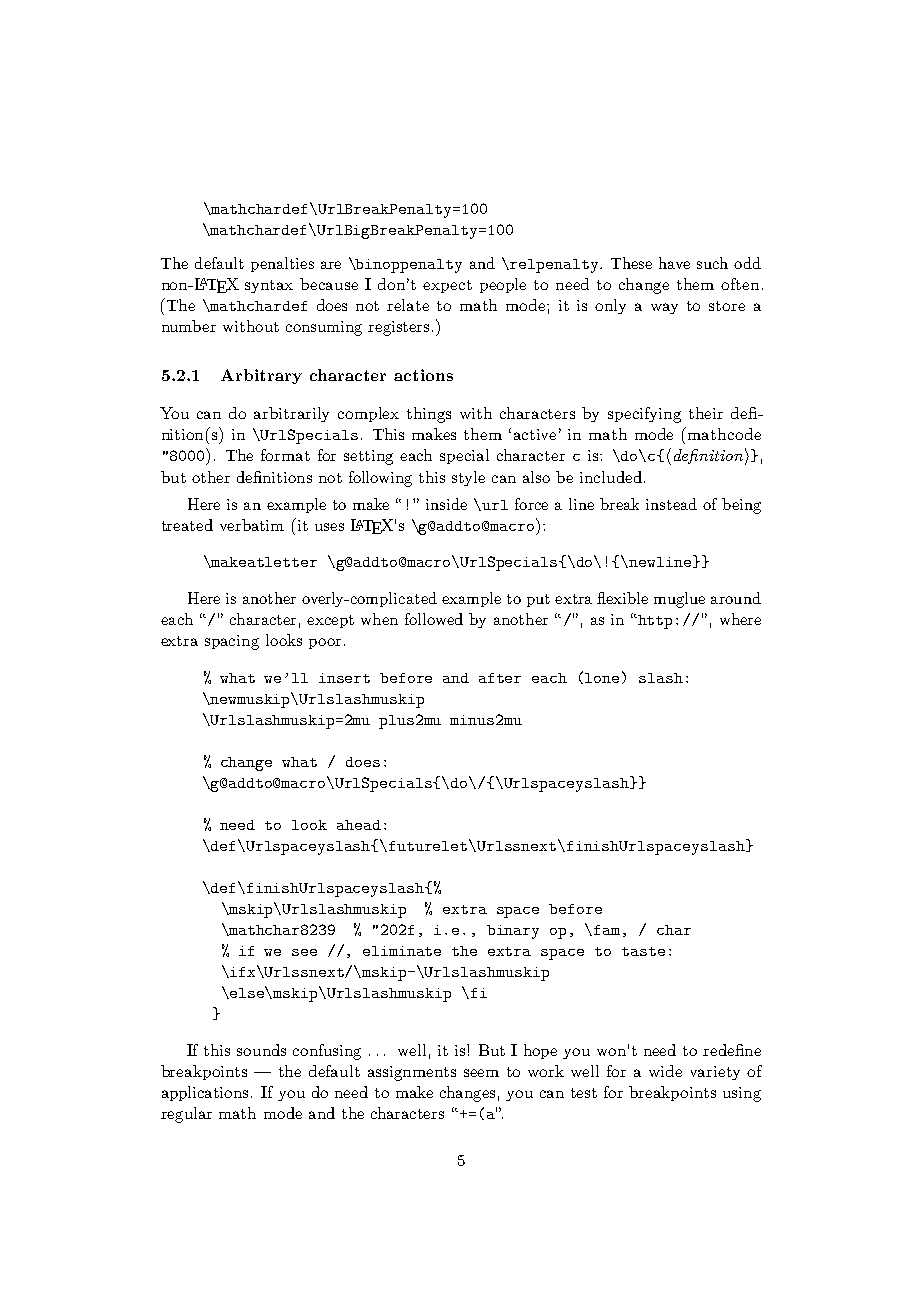 The image size is (924, 1308). Describe the element at coordinates (664, 308) in the image. I see `way` at that location.
